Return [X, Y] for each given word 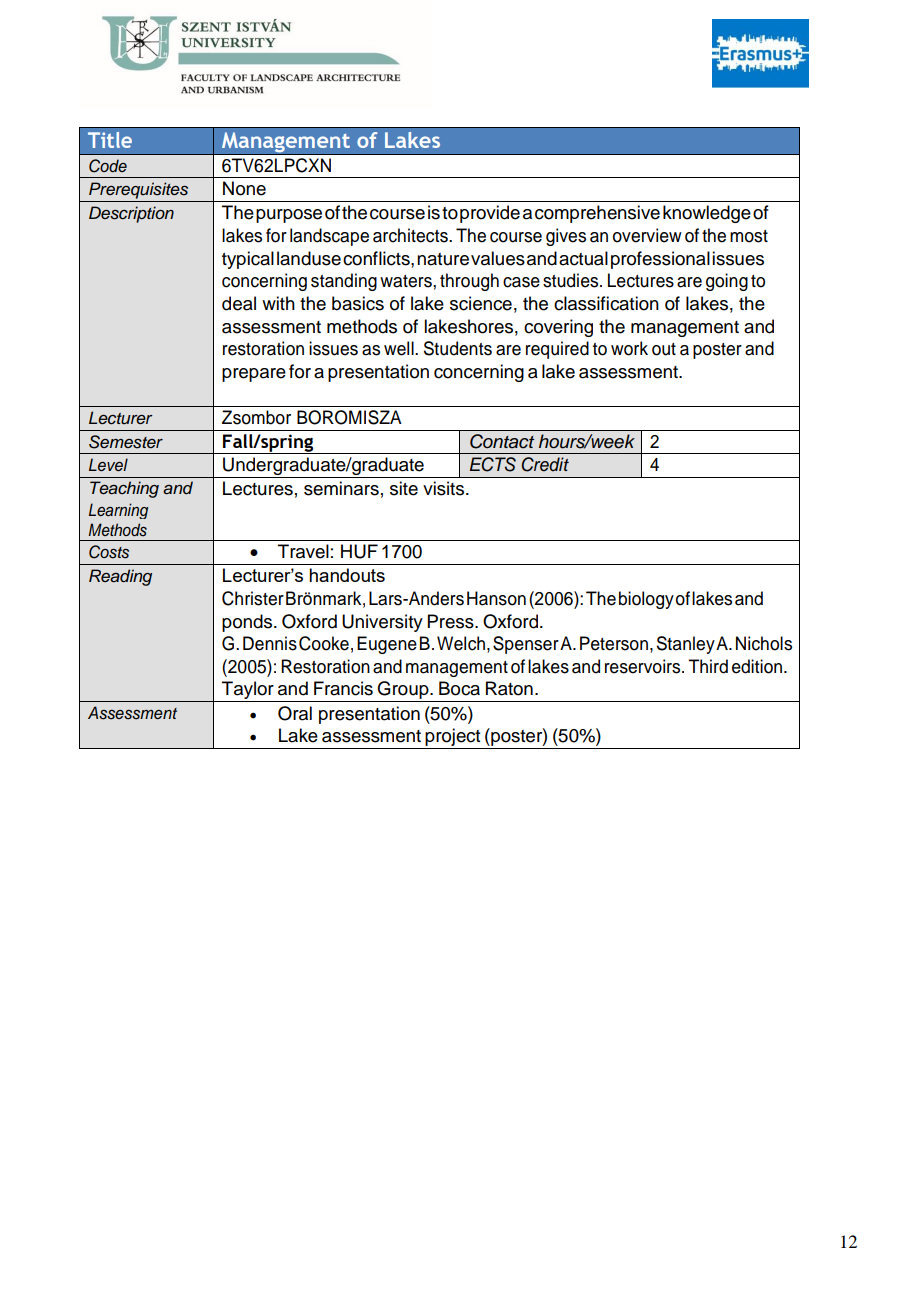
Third [708, 666]
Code [108, 166]
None [244, 188]
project [453, 738]
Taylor [248, 691]
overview [647, 235]
